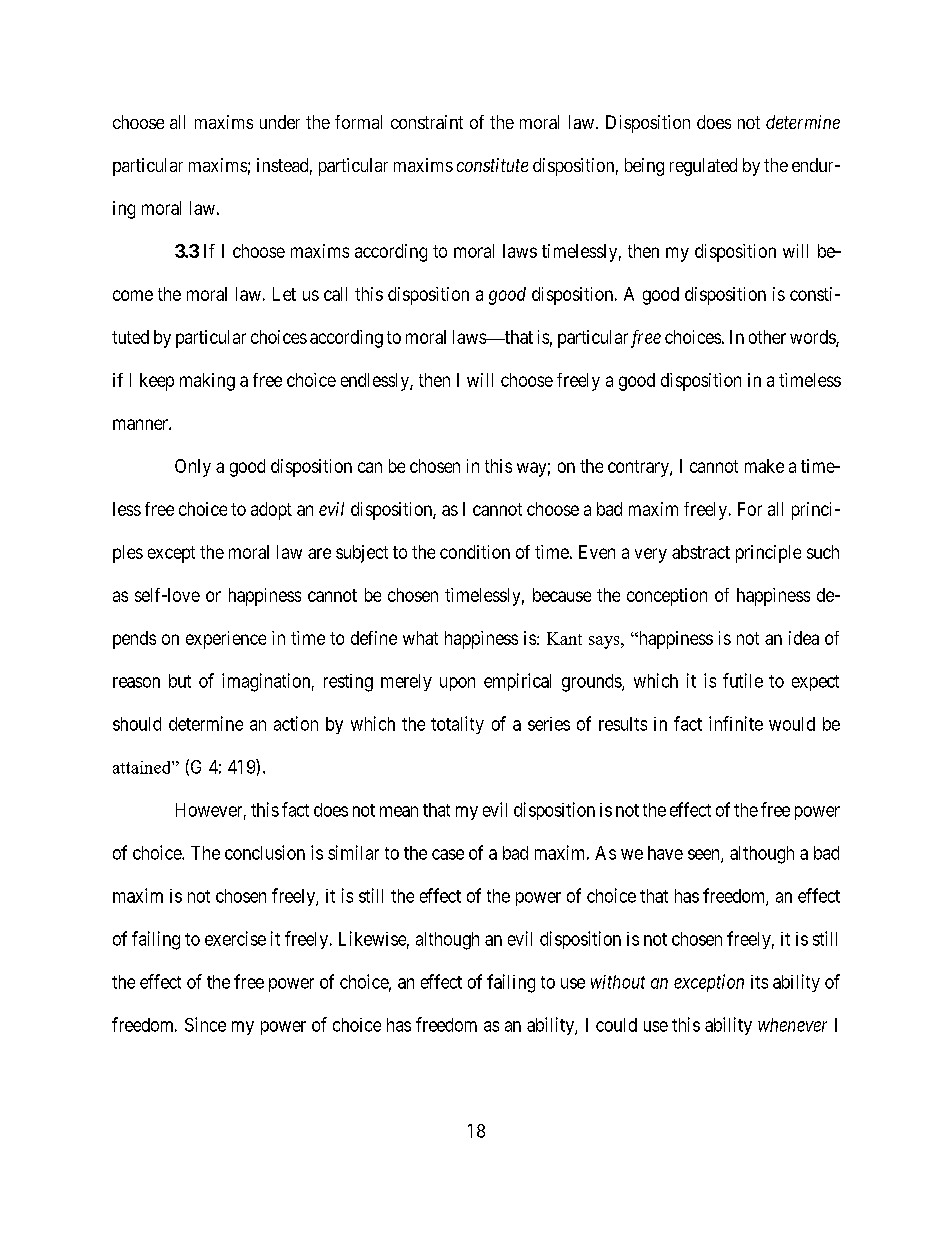 Image resolution: width=952 pixels, height=1233 pixels. Describe the element at coordinates (226, 640) in the screenshot. I see `experience` at that location.
